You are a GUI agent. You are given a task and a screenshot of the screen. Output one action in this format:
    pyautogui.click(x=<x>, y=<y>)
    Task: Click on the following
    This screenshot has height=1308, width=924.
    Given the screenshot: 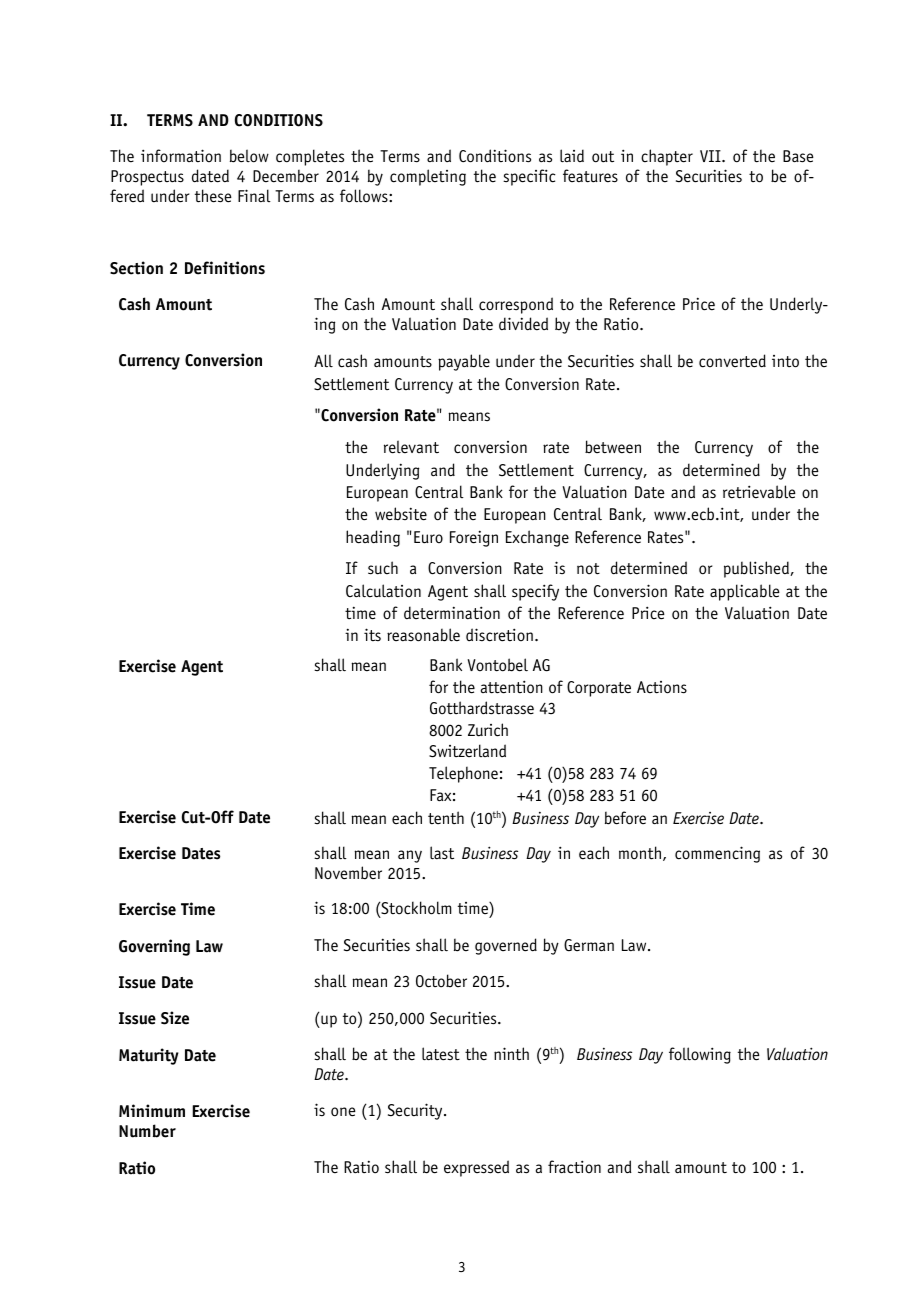 What is the action you would take?
    pyautogui.click(x=700, y=1055)
